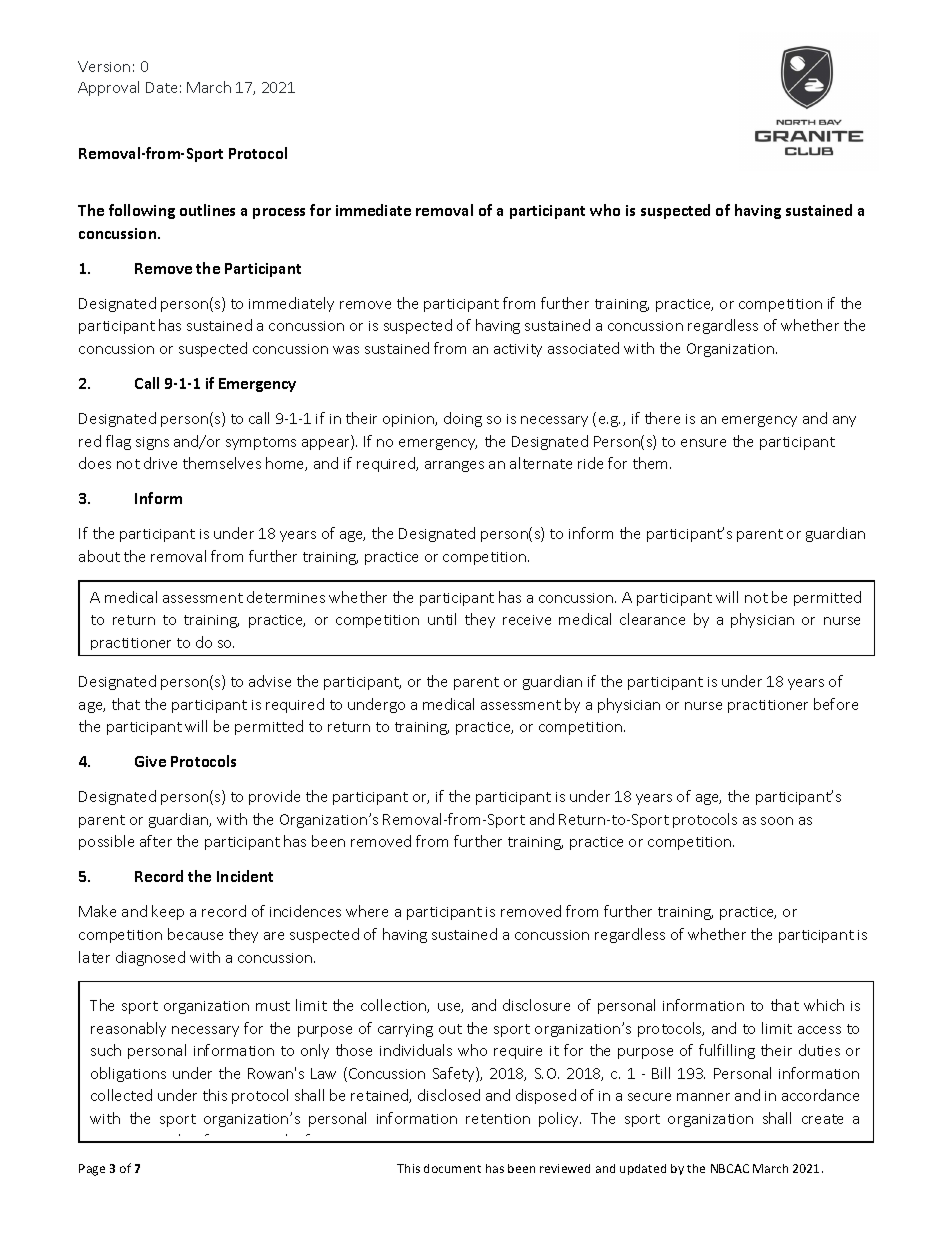  Describe the element at coordinates (286, 597) in the page. I see `determines` at that location.
